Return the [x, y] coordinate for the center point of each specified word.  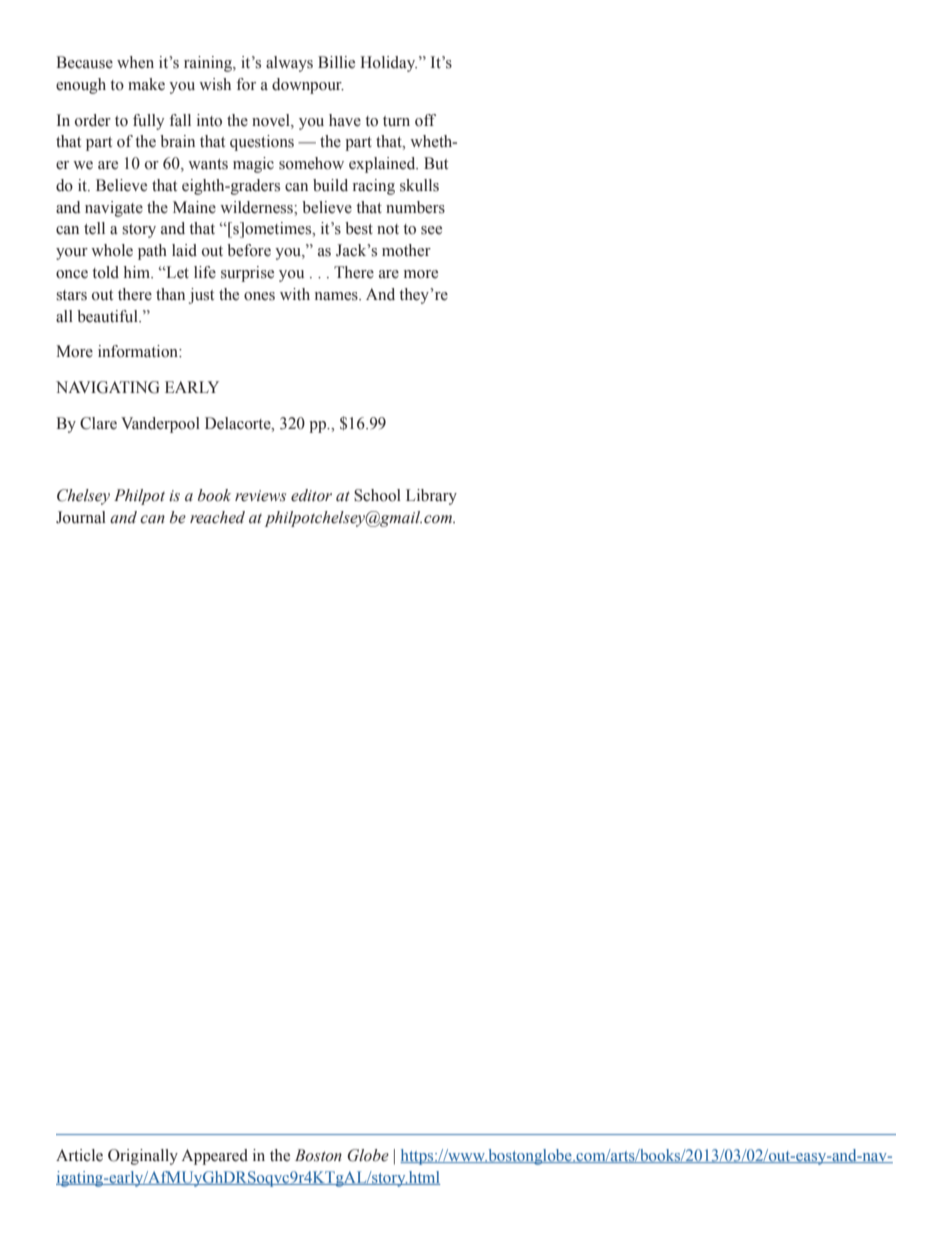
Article [79, 1155]
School [377, 495]
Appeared [214, 1157]
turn [396, 121]
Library [431, 497]
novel [272, 120]
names [337, 296]
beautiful [108, 316]
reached [217, 517]
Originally [143, 1157]
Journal [81, 517]
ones [259, 296]
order [93, 120]
